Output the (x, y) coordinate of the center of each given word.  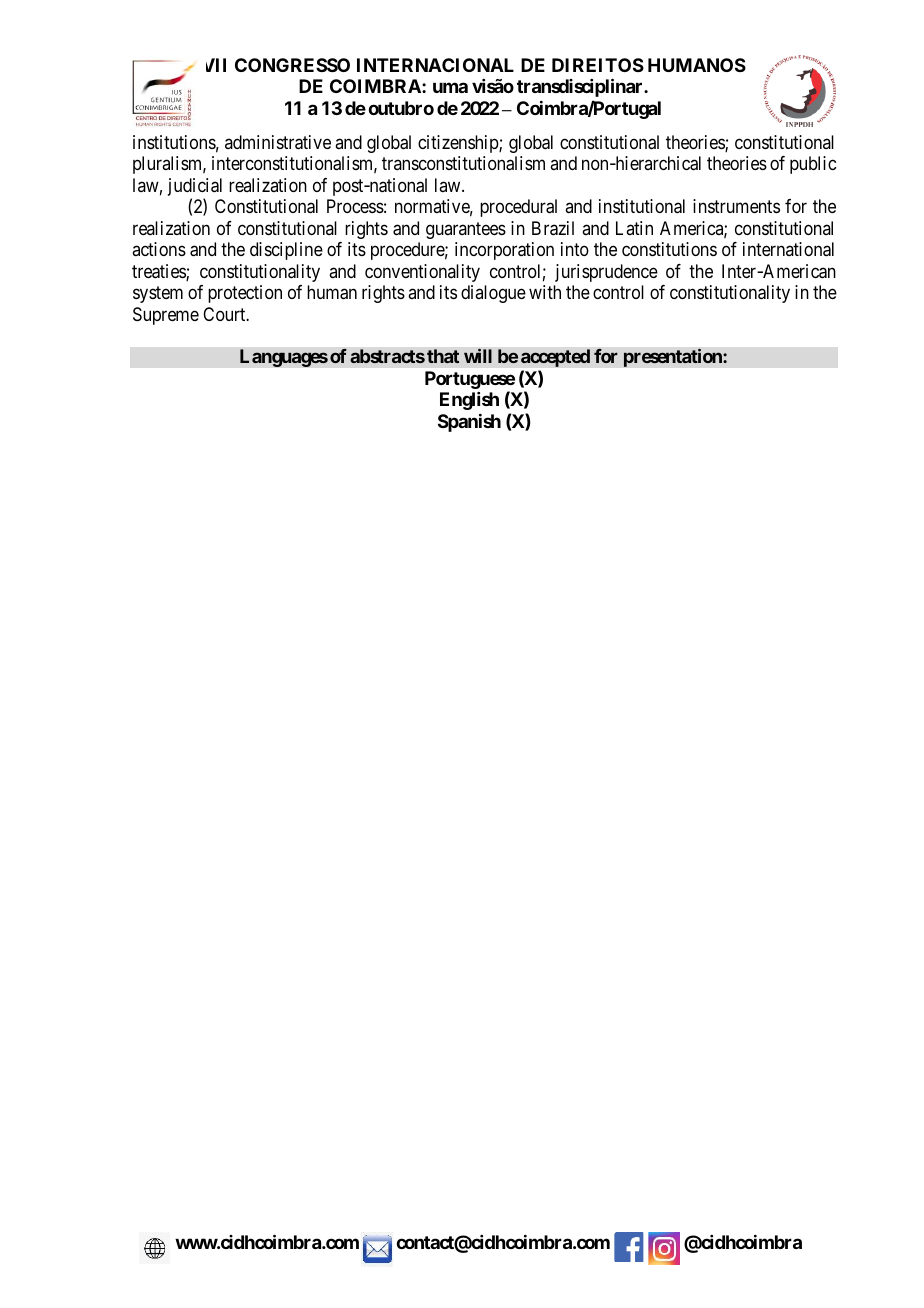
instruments (736, 206)
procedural (518, 208)
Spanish (469, 423)
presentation (674, 358)
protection (245, 294)
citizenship (459, 144)
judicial (195, 188)
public (813, 165)
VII (216, 65)
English (469, 401)
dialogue (493, 294)
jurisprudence (606, 273)
